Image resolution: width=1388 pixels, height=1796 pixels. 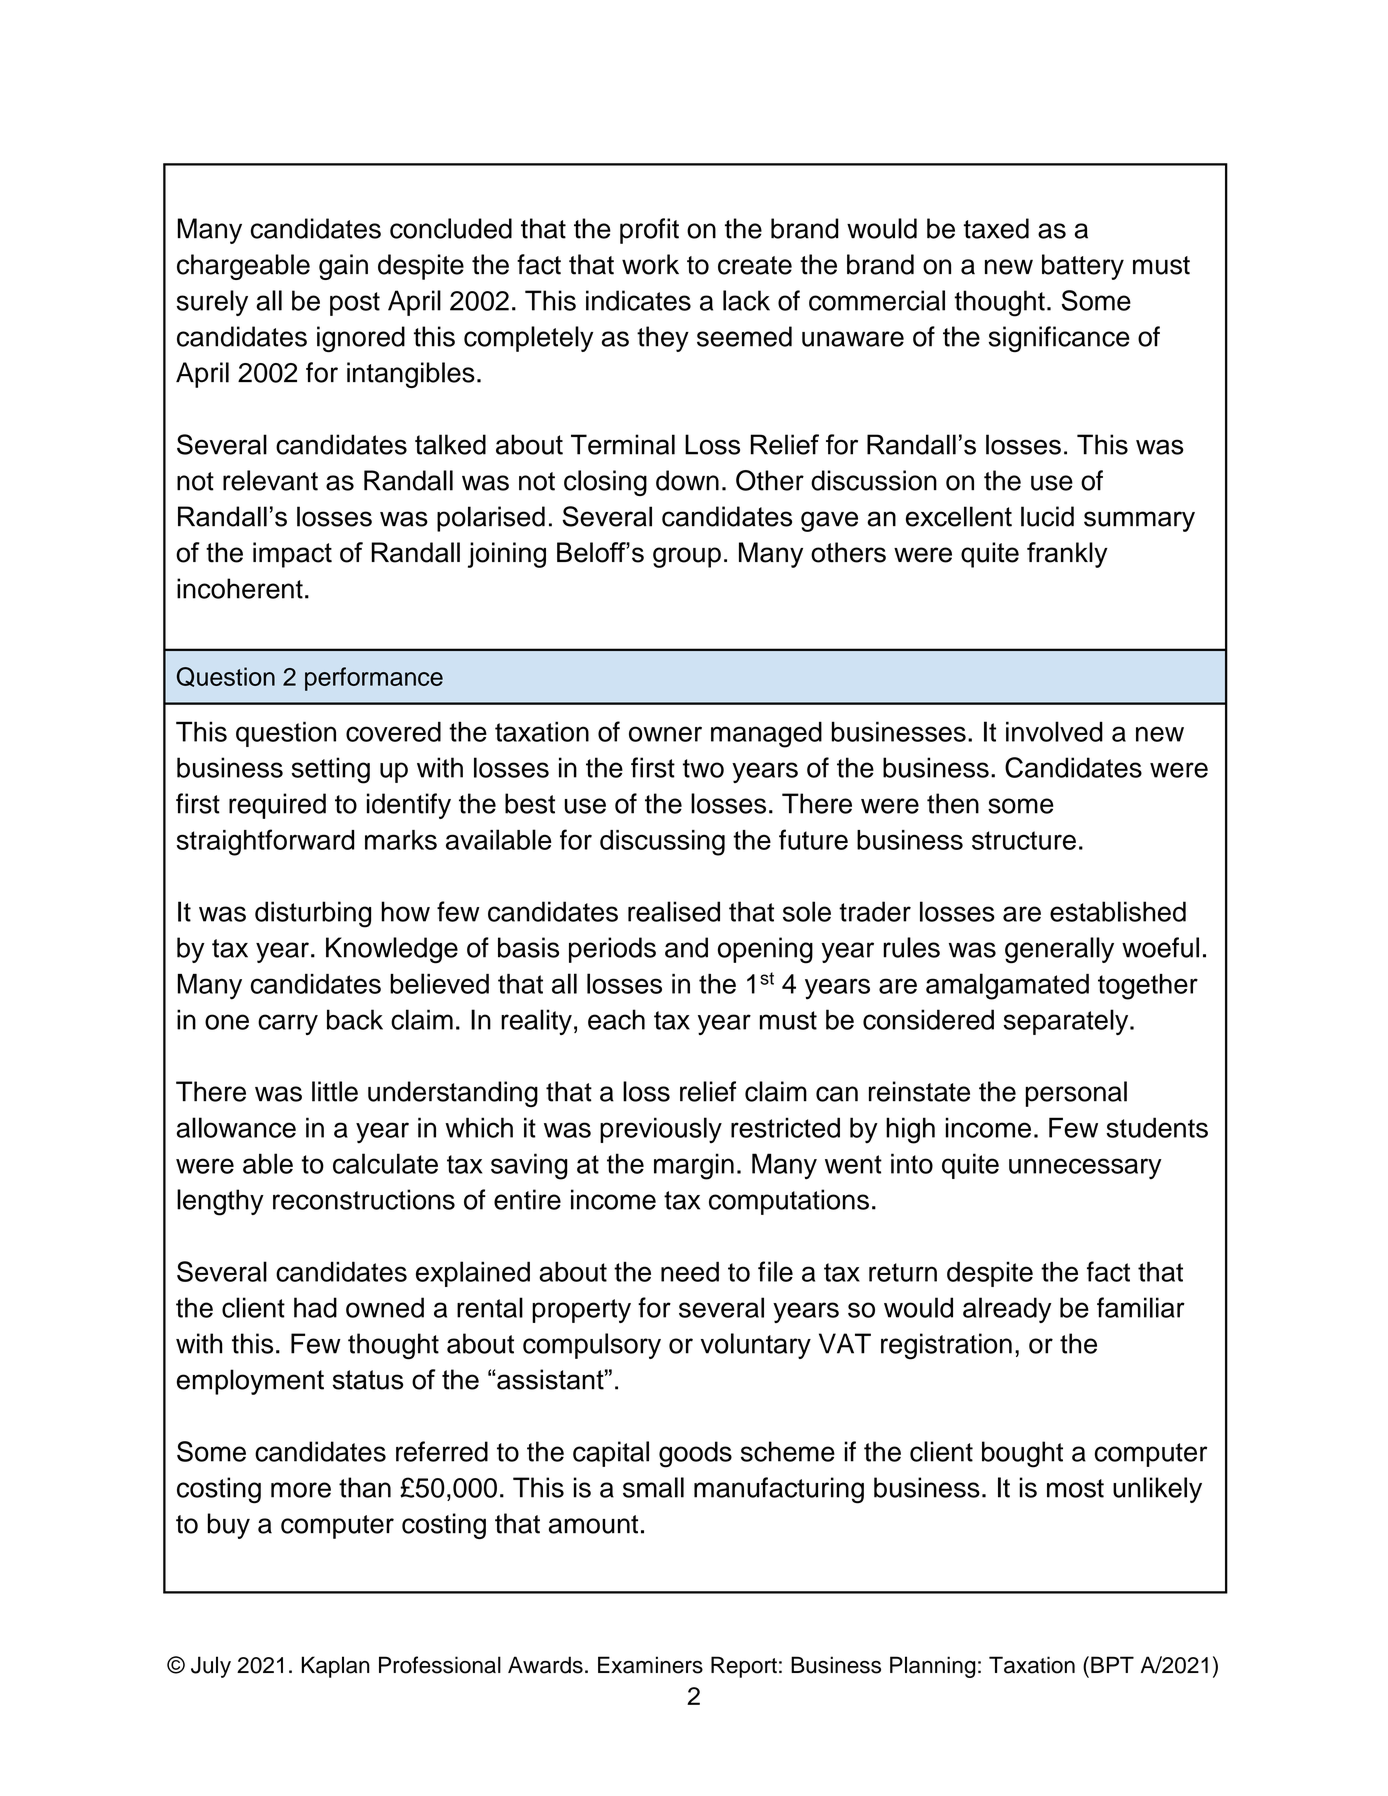 What do you see at coordinates (662, 843) in the screenshot?
I see `discussing` at bounding box center [662, 843].
